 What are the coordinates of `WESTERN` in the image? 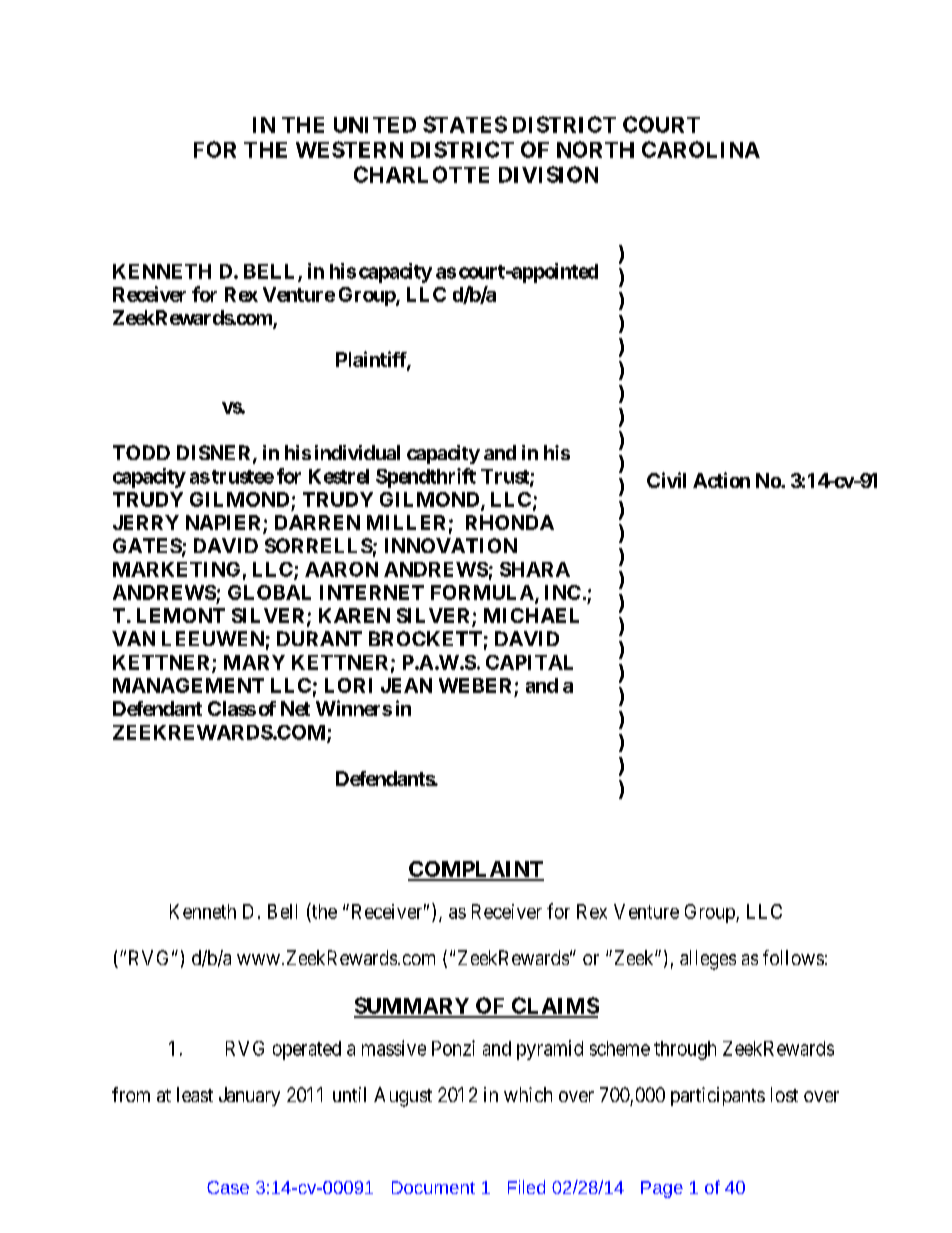 It's located at (349, 149).
